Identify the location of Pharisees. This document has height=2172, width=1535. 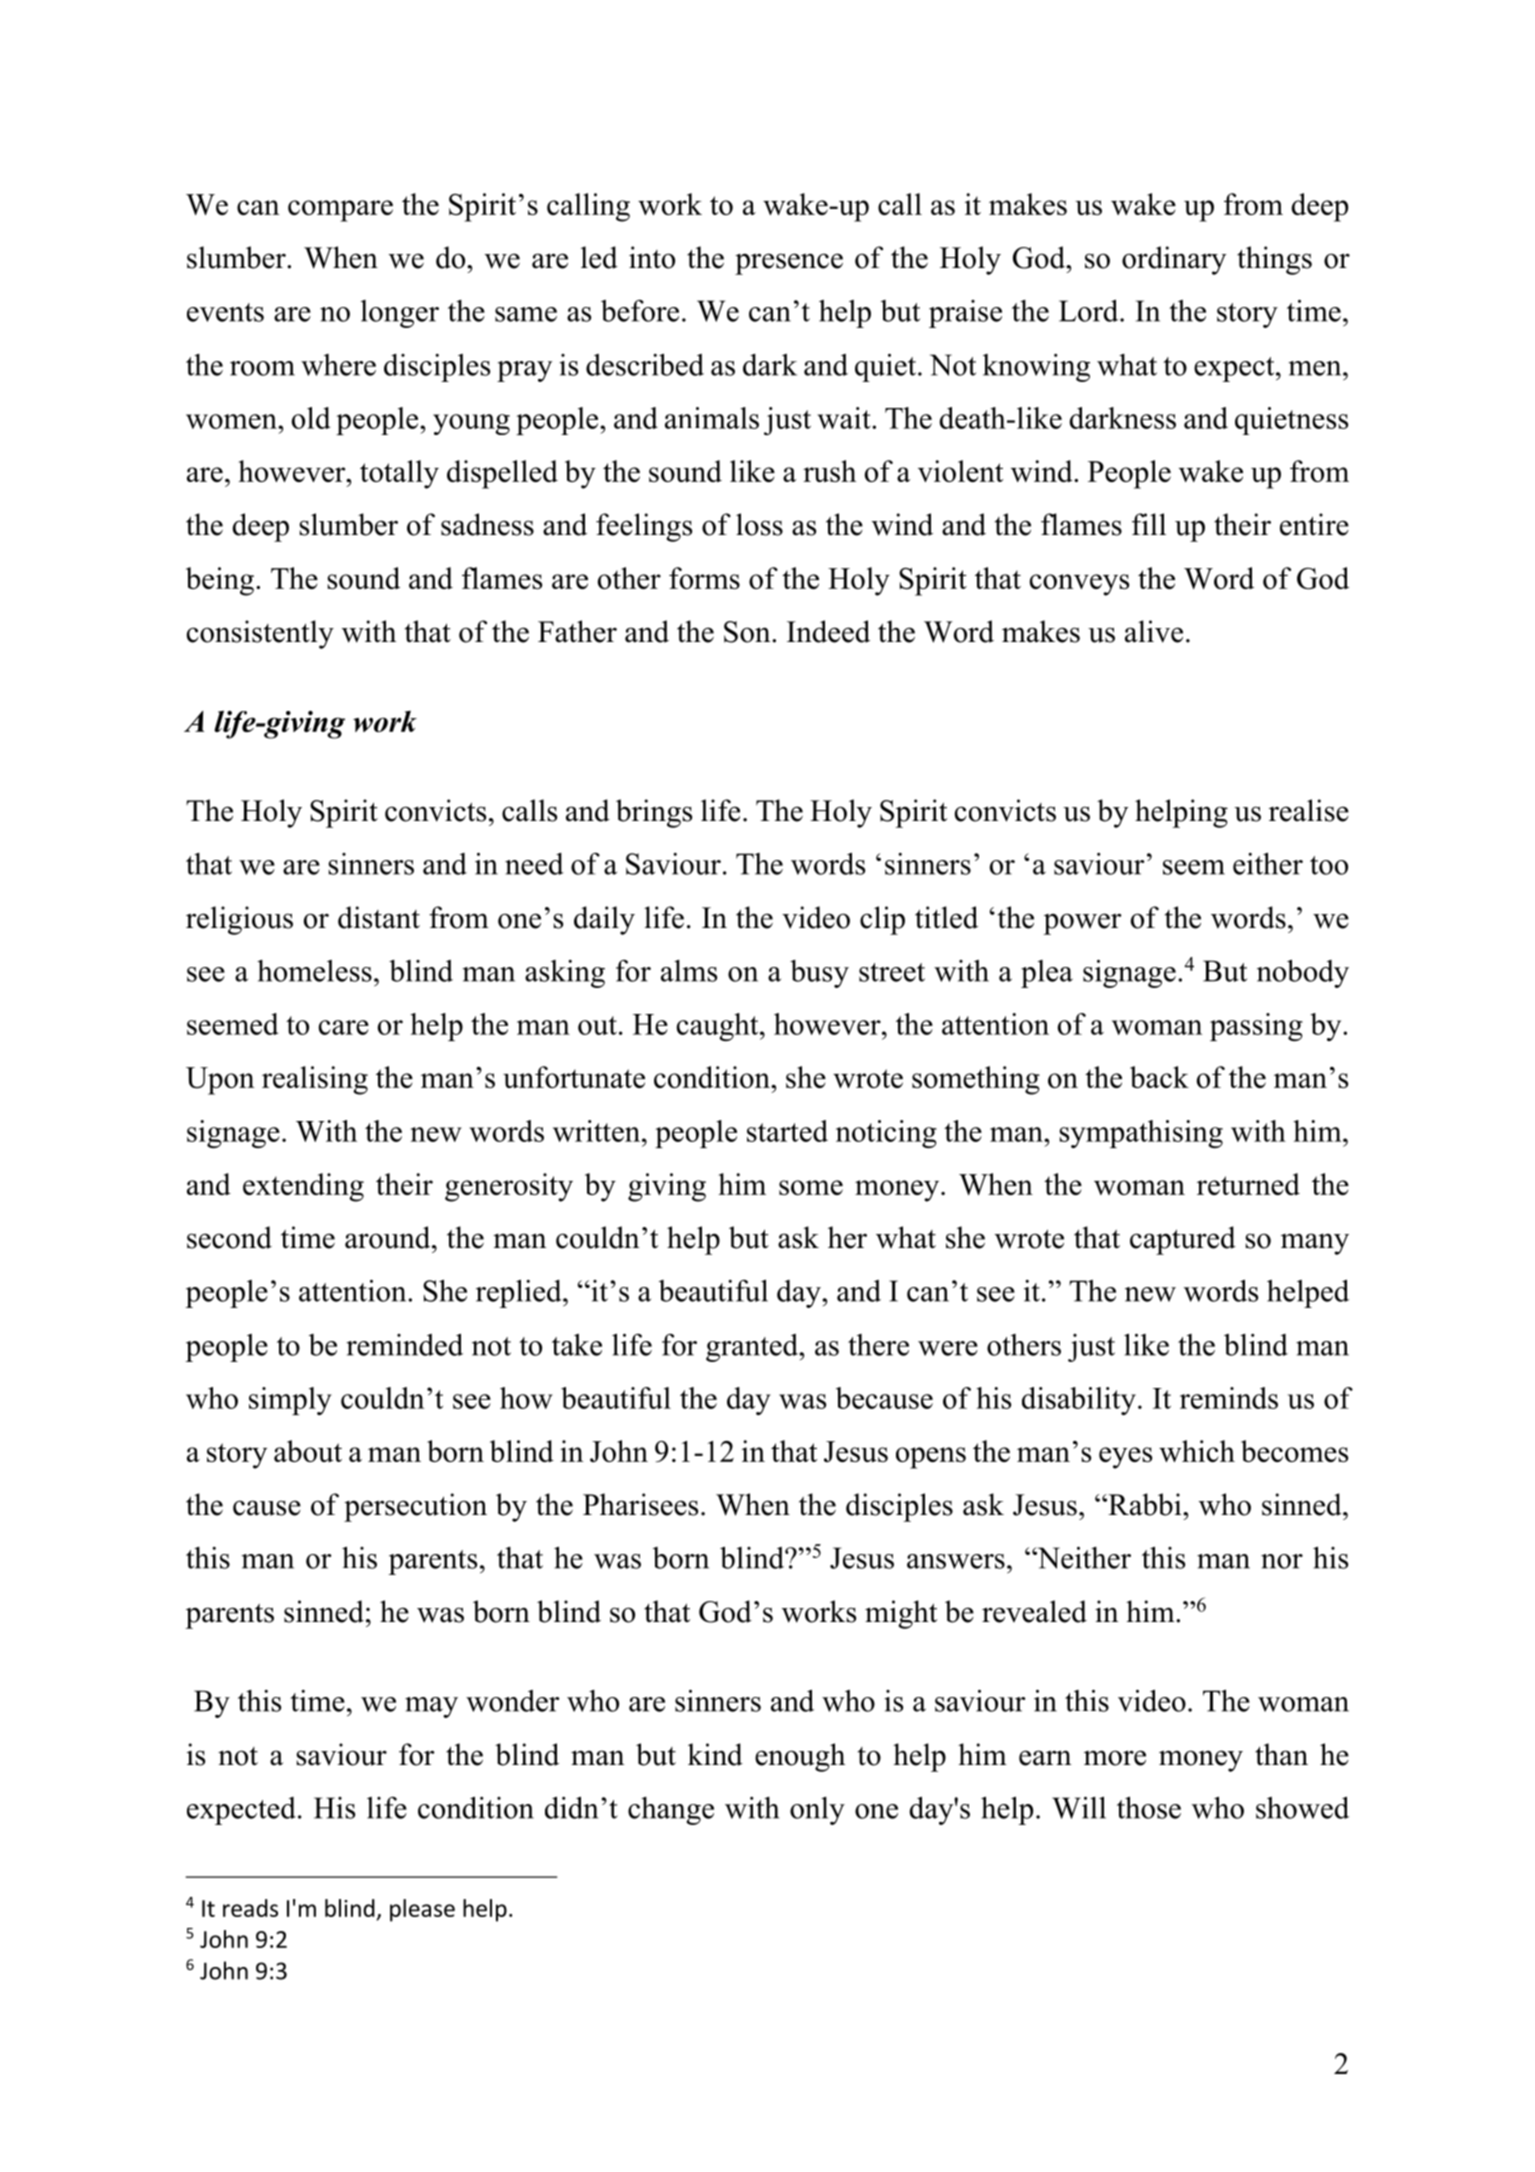
(640, 1504).
